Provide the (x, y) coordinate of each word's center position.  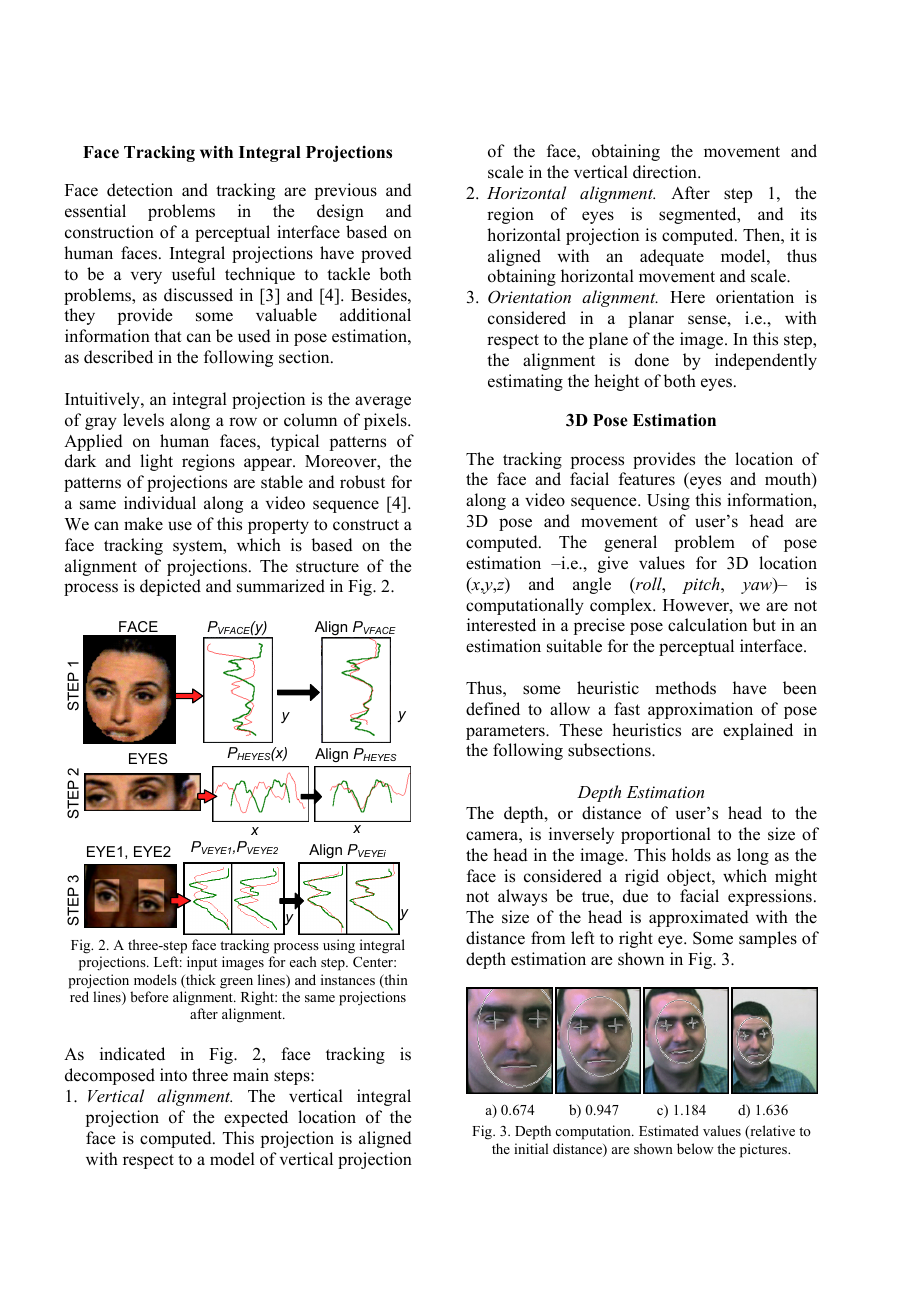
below (695, 1148)
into (173, 1075)
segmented (699, 215)
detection (140, 190)
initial (531, 1148)
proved (386, 254)
